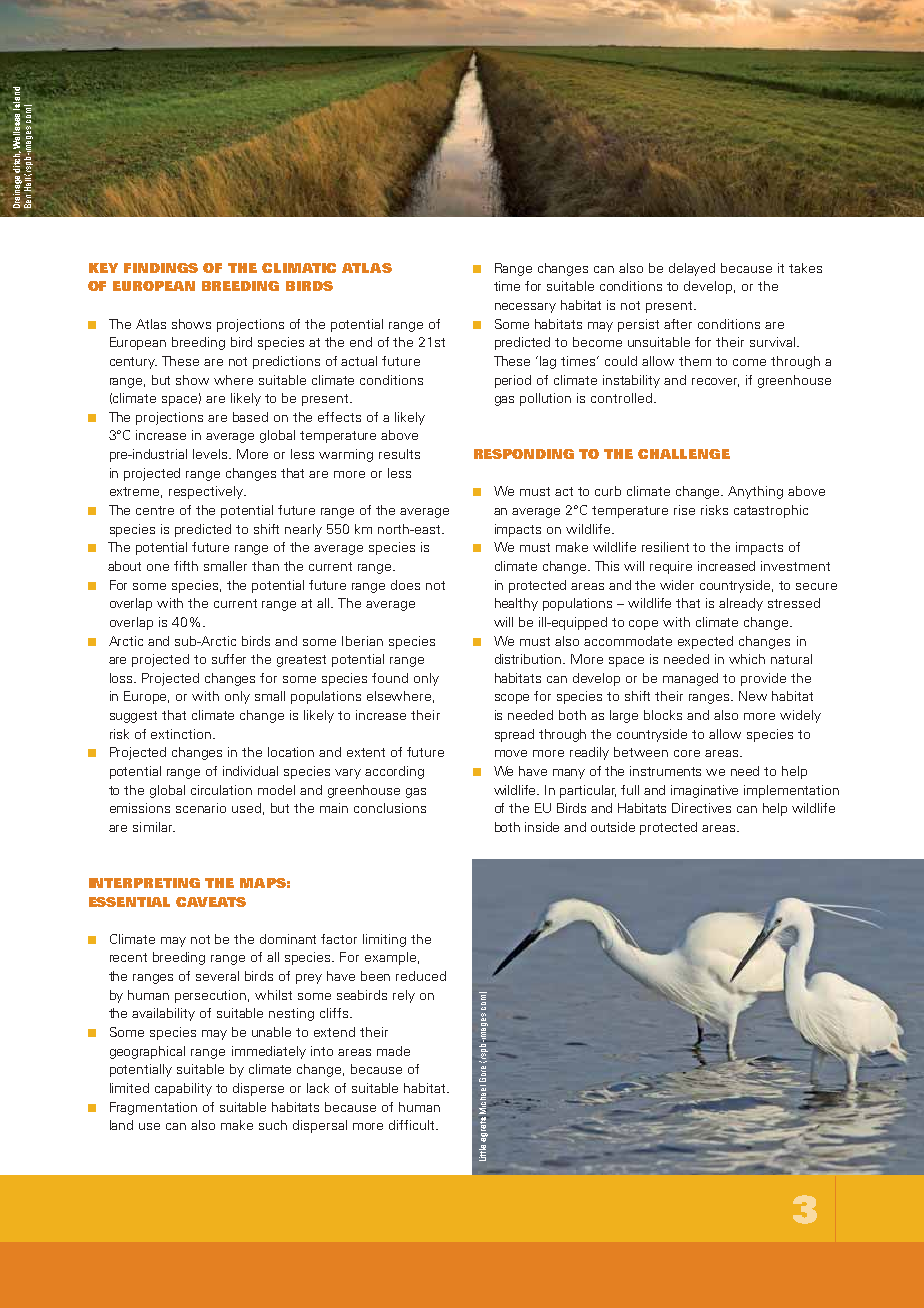  I want to click on capability, so click(183, 1089).
